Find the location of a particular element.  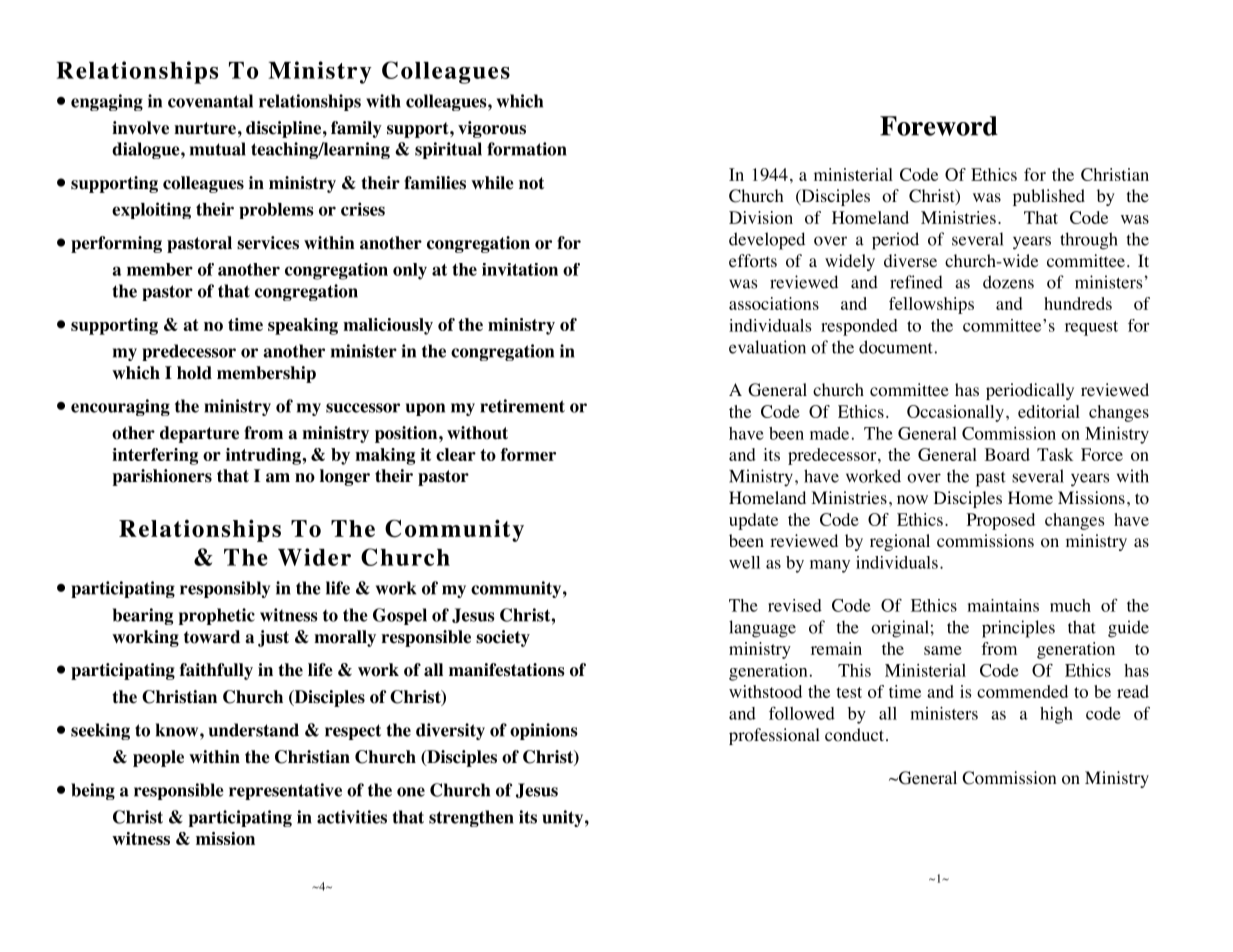

responsibly is located at coordinates (225, 589).
